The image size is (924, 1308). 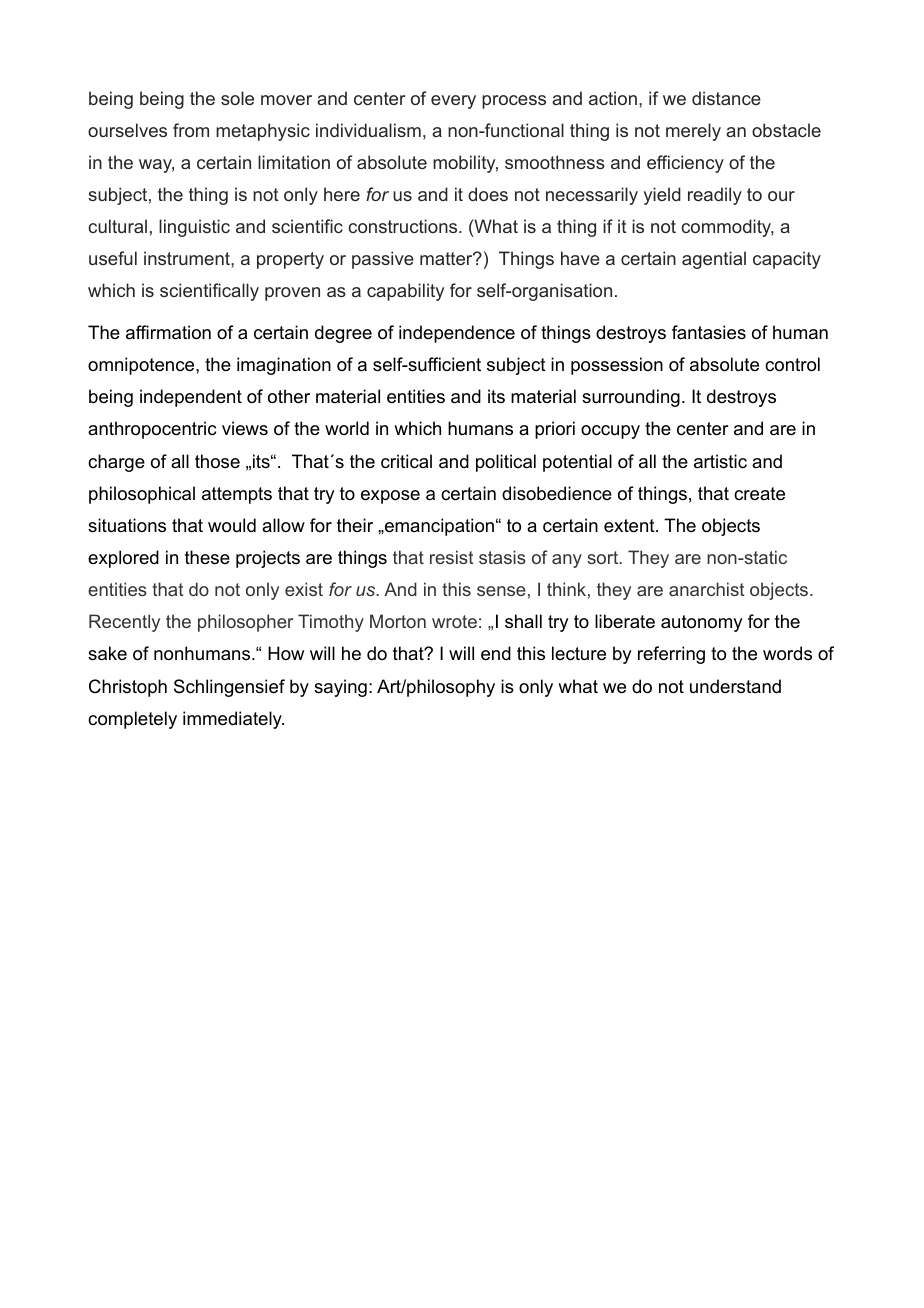 I want to click on merely, so click(x=693, y=132).
